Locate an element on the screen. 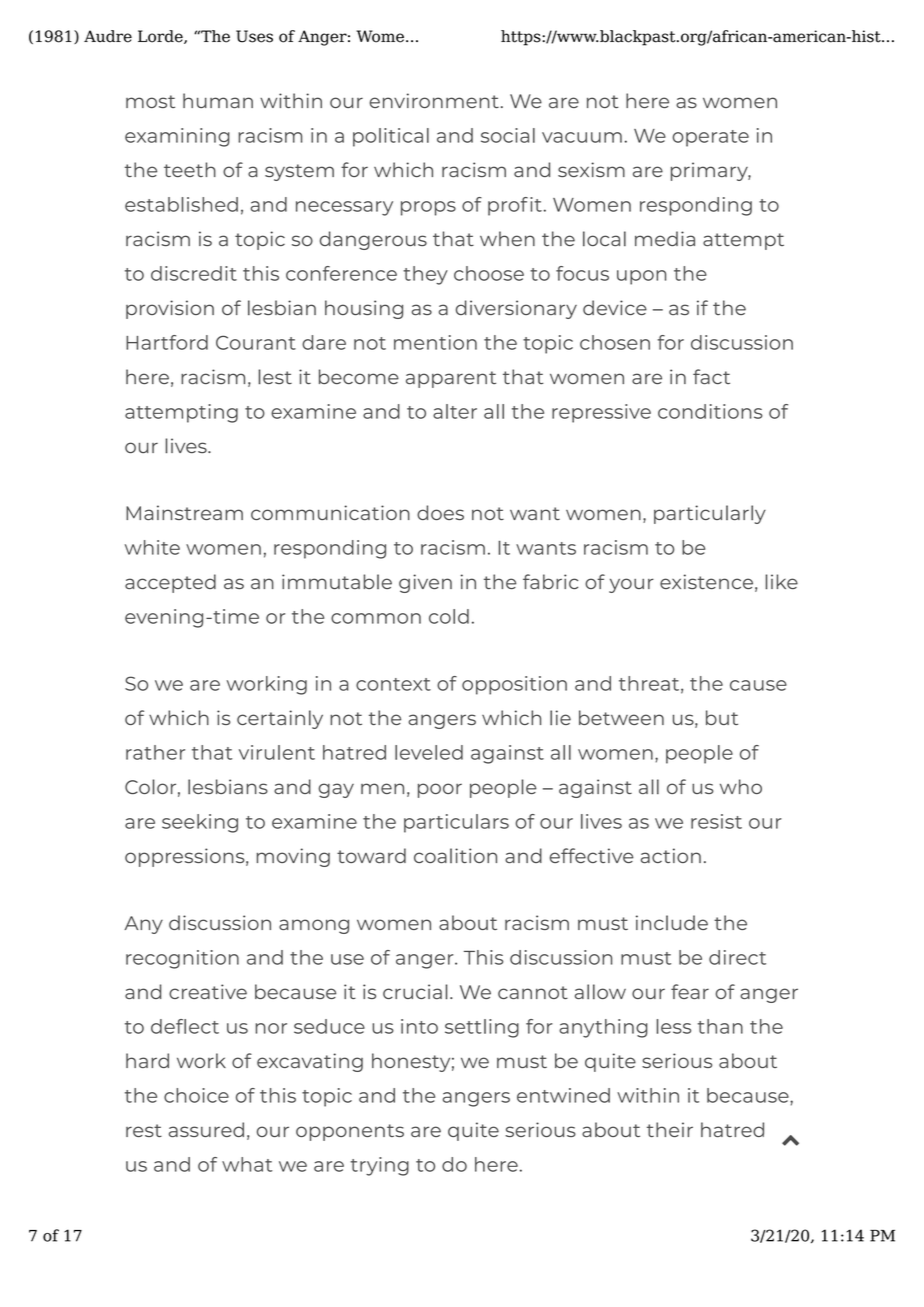 This screenshot has width=924, height=1307. accepted is located at coordinates (170, 583).
